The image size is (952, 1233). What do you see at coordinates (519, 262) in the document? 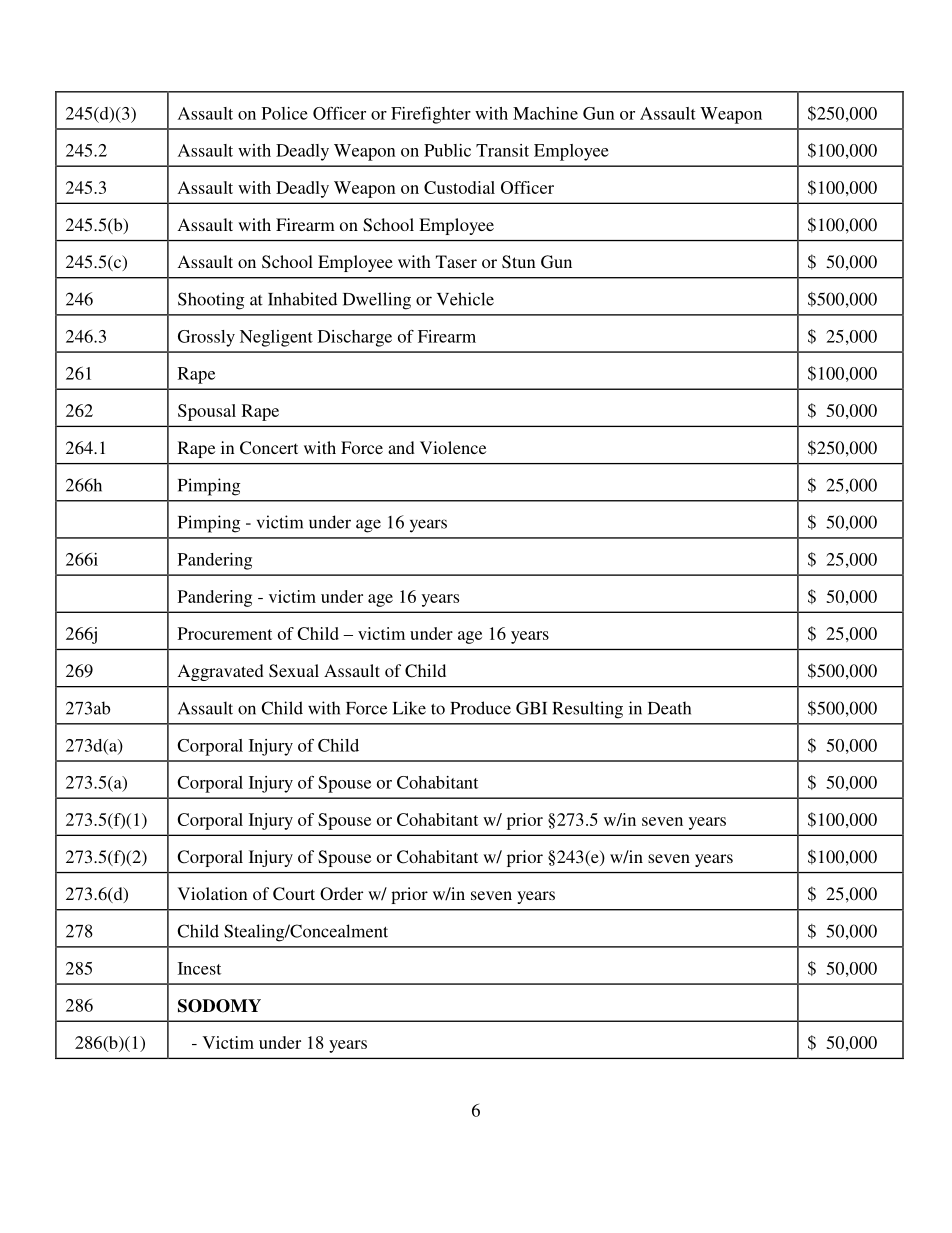
I see `Stun` at bounding box center [519, 262].
